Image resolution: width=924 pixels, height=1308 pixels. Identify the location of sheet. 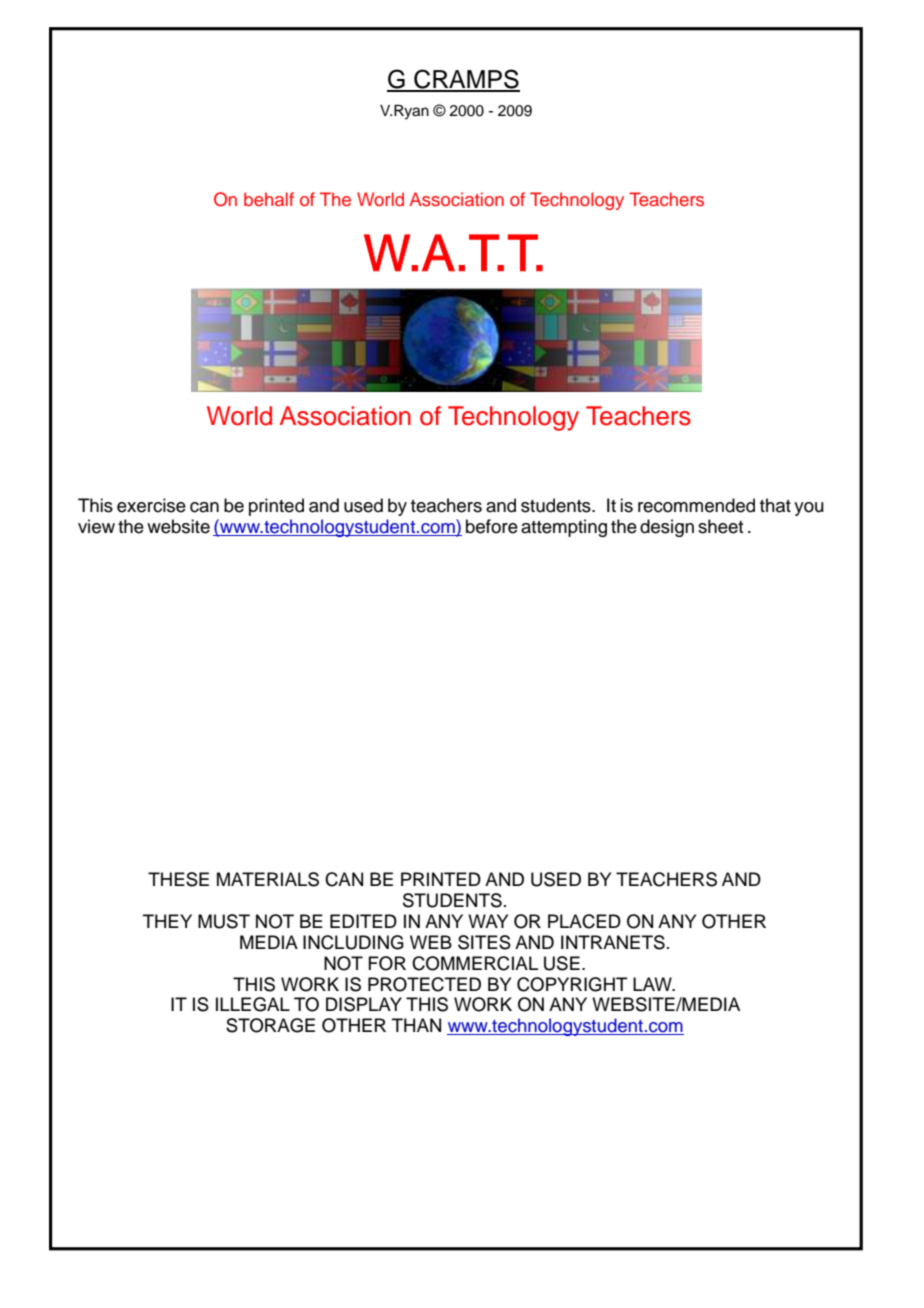
(720, 526).
